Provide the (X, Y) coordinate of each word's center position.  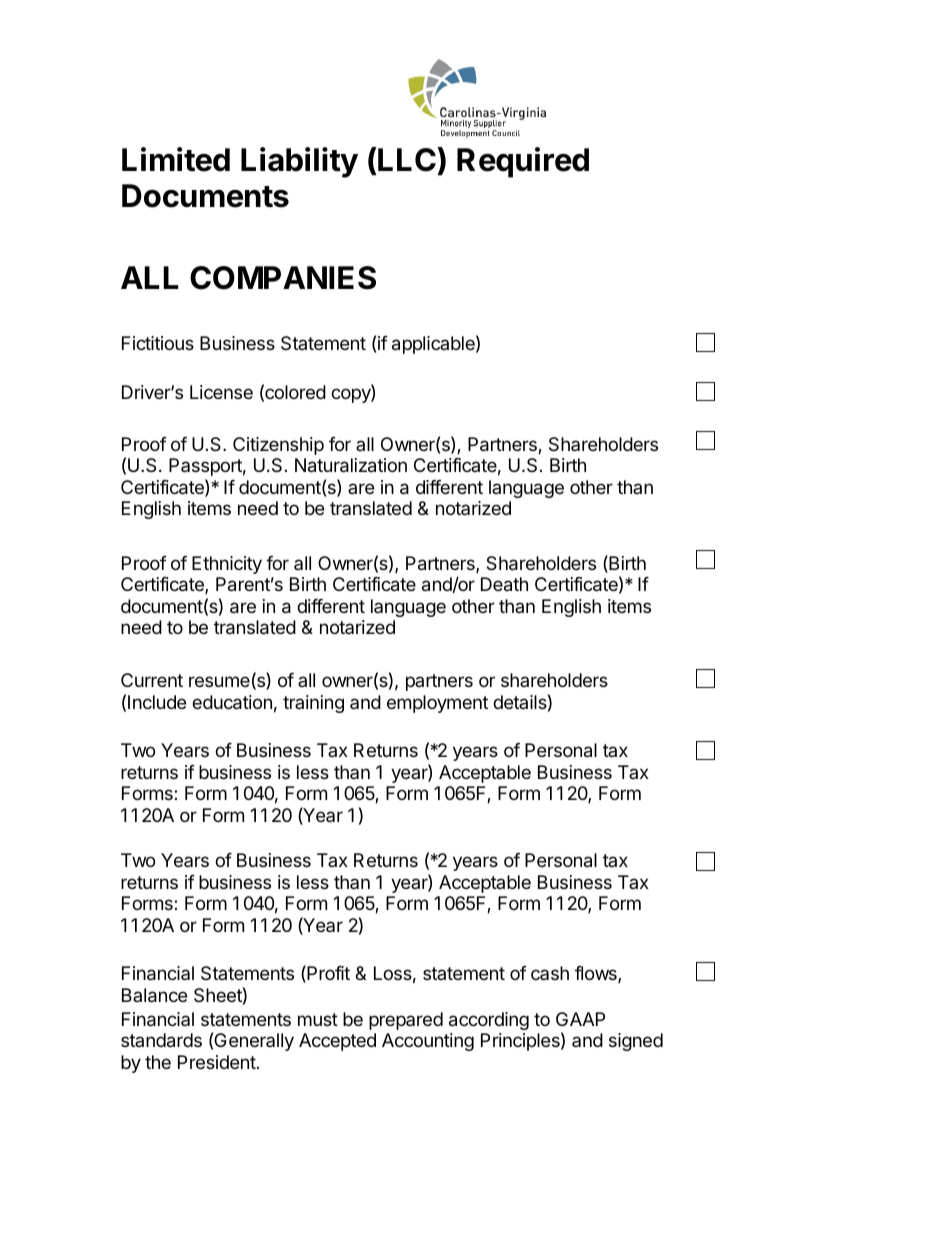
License (221, 392)
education (232, 702)
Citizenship (278, 446)
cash (550, 973)
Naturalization (351, 465)
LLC (407, 159)
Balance (154, 995)
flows (597, 974)
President (217, 1062)
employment (437, 704)
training (313, 704)
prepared (406, 1021)
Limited (176, 159)
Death (504, 584)
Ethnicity (227, 565)
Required (523, 162)
